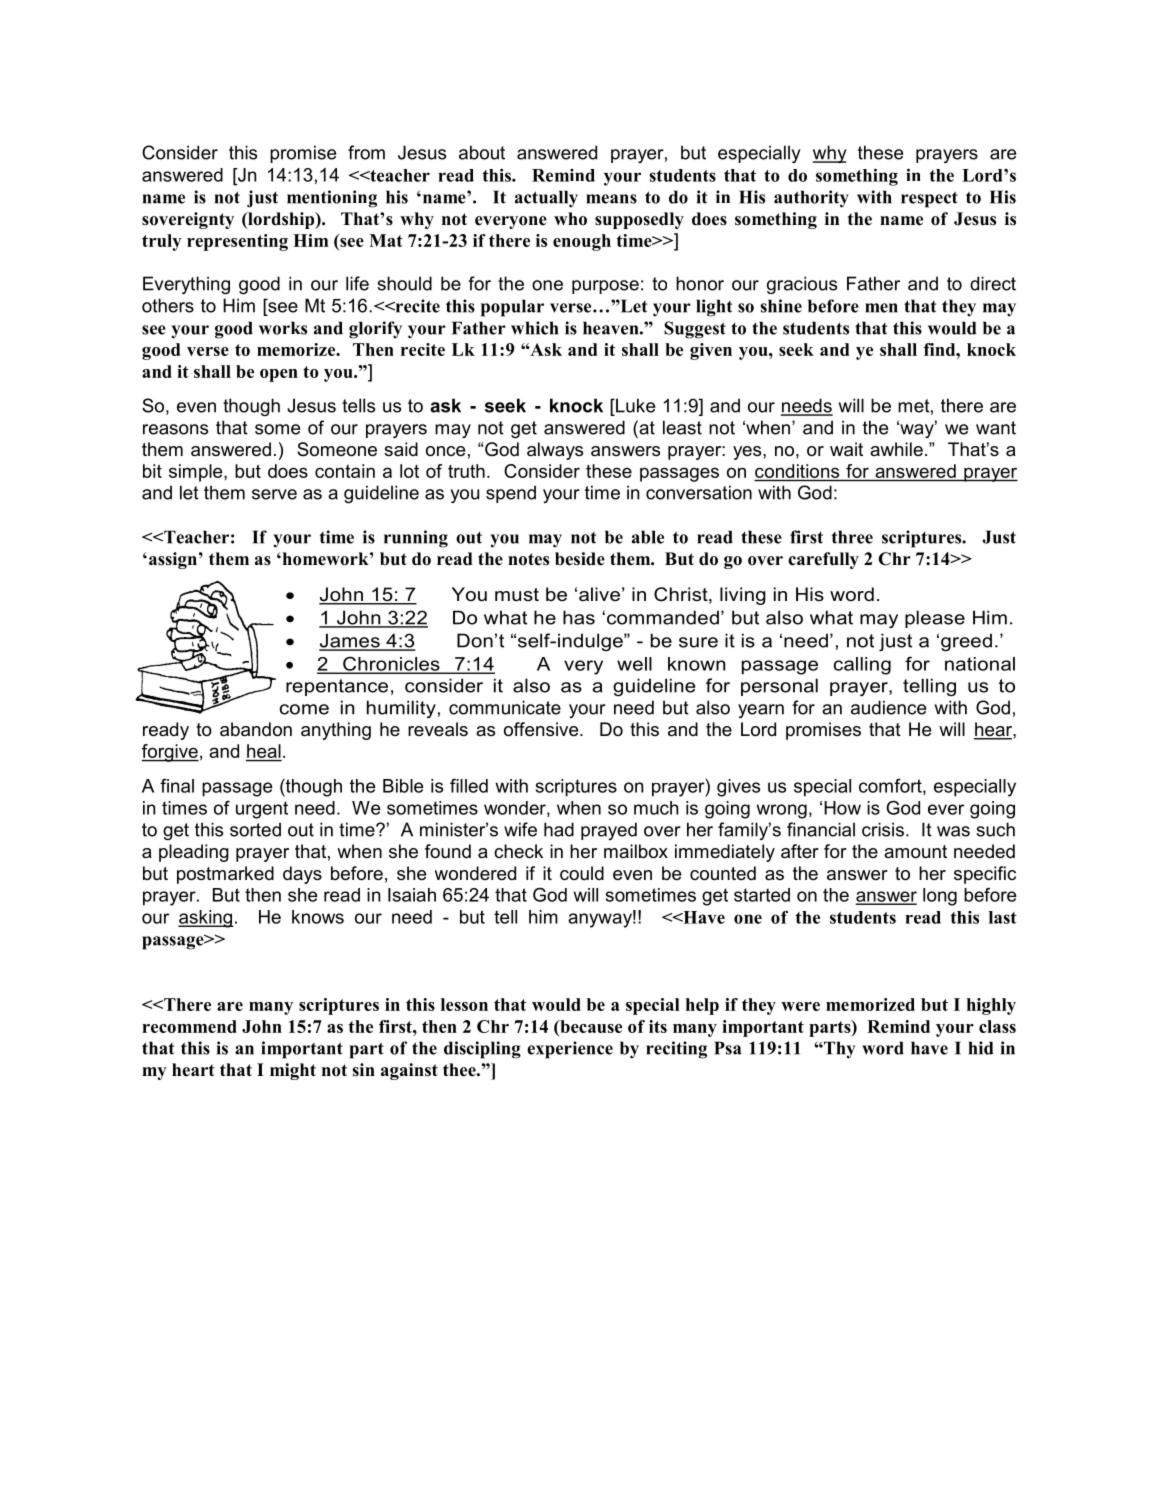 The width and height of the image is (1159, 1500). What do you see at coordinates (293, 1071) in the image?
I see `might` at bounding box center [293, 1071].
